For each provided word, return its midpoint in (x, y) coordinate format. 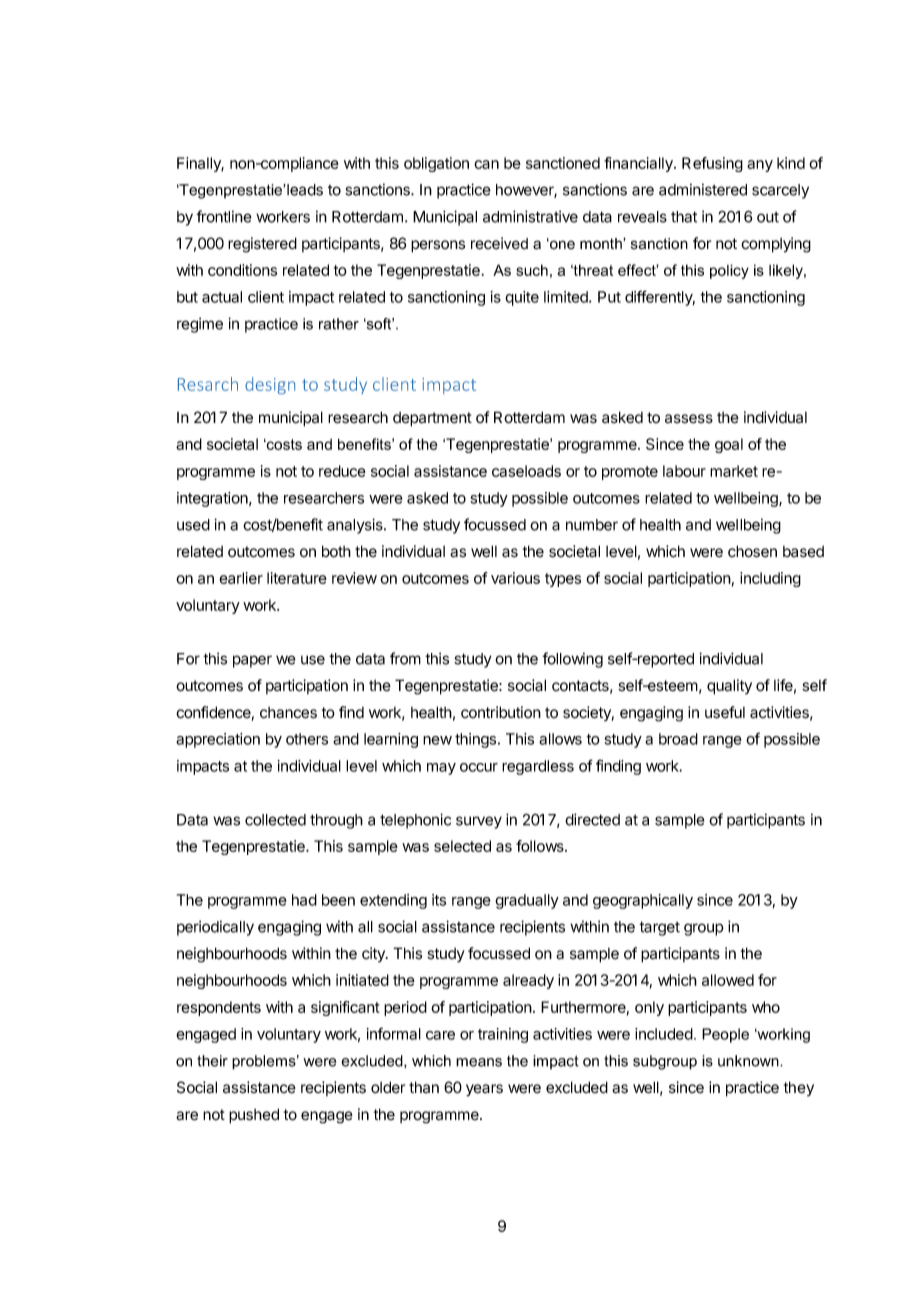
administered (703, 189)
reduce (342, 471)
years (484, 1090)
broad (678, 739)
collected (275, 820)
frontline (224, 216)
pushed (254, 1116)
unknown (749, 1061)
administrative (530, 216)
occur (479, 767)
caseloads (526, 471)
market (734, 471)
